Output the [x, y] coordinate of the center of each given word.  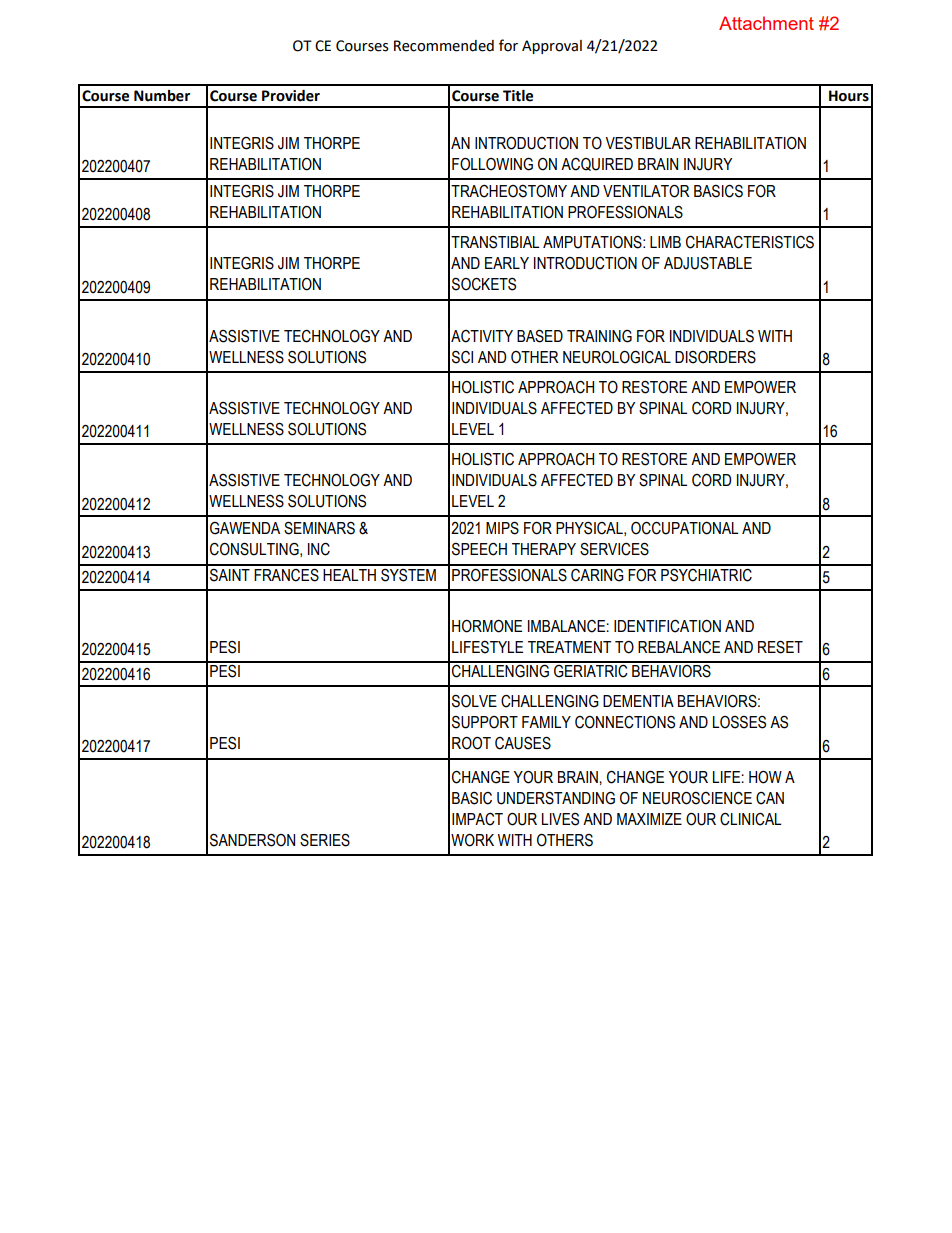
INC [319, 549]
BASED [540, 336]
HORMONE [487, 626]
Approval [552, 47]
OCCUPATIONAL [684, 528]
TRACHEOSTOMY [509, 191]
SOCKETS [484, 284]
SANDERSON [252, 840]
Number [162, 96]
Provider [291, 96]
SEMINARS [319, 528]
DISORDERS [715, 357]
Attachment [766, 23]
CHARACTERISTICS [750, 242]
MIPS [502, 528]
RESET [780, 647]
